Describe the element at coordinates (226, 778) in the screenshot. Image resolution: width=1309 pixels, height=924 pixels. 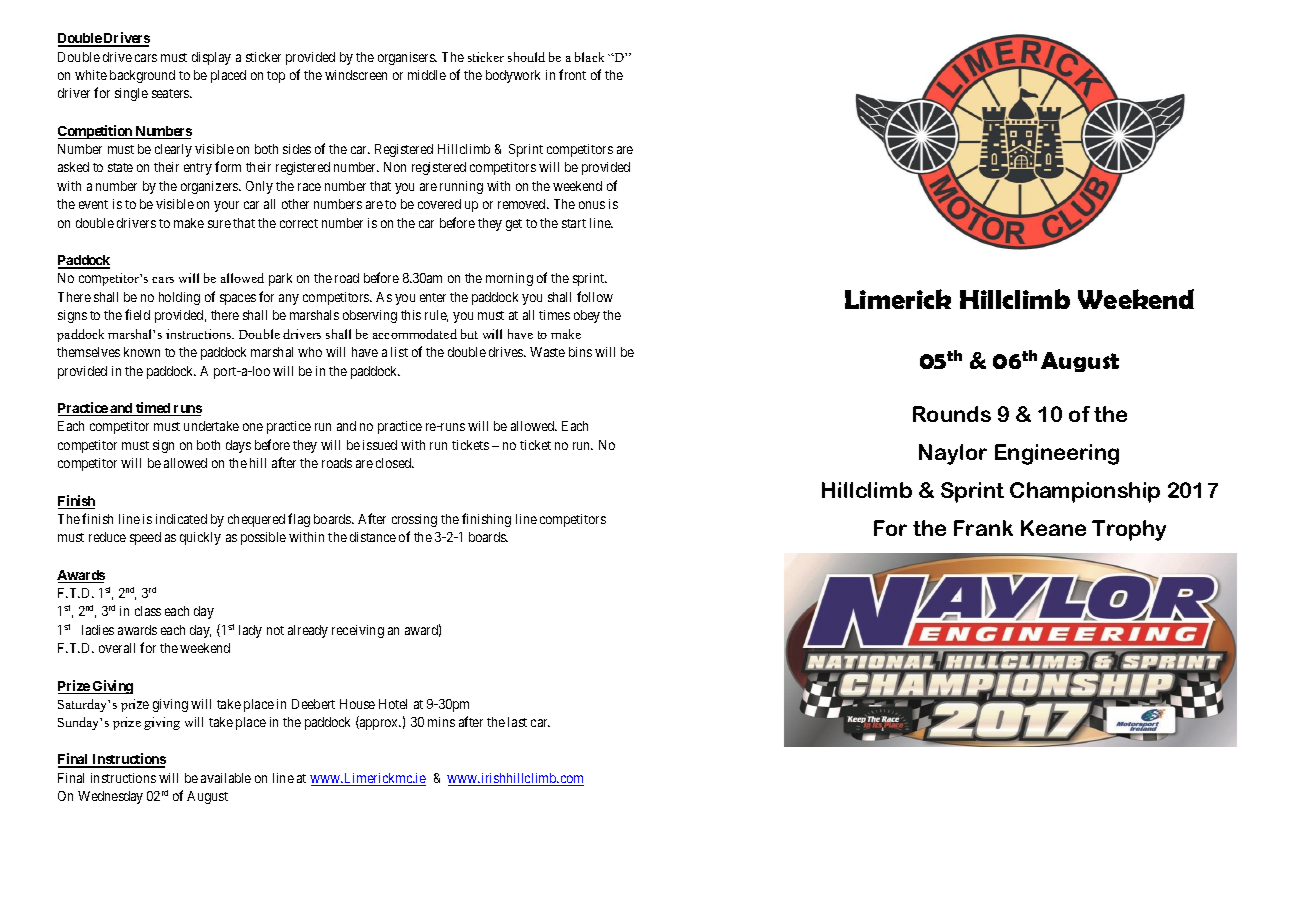
I see `available` at that location.
